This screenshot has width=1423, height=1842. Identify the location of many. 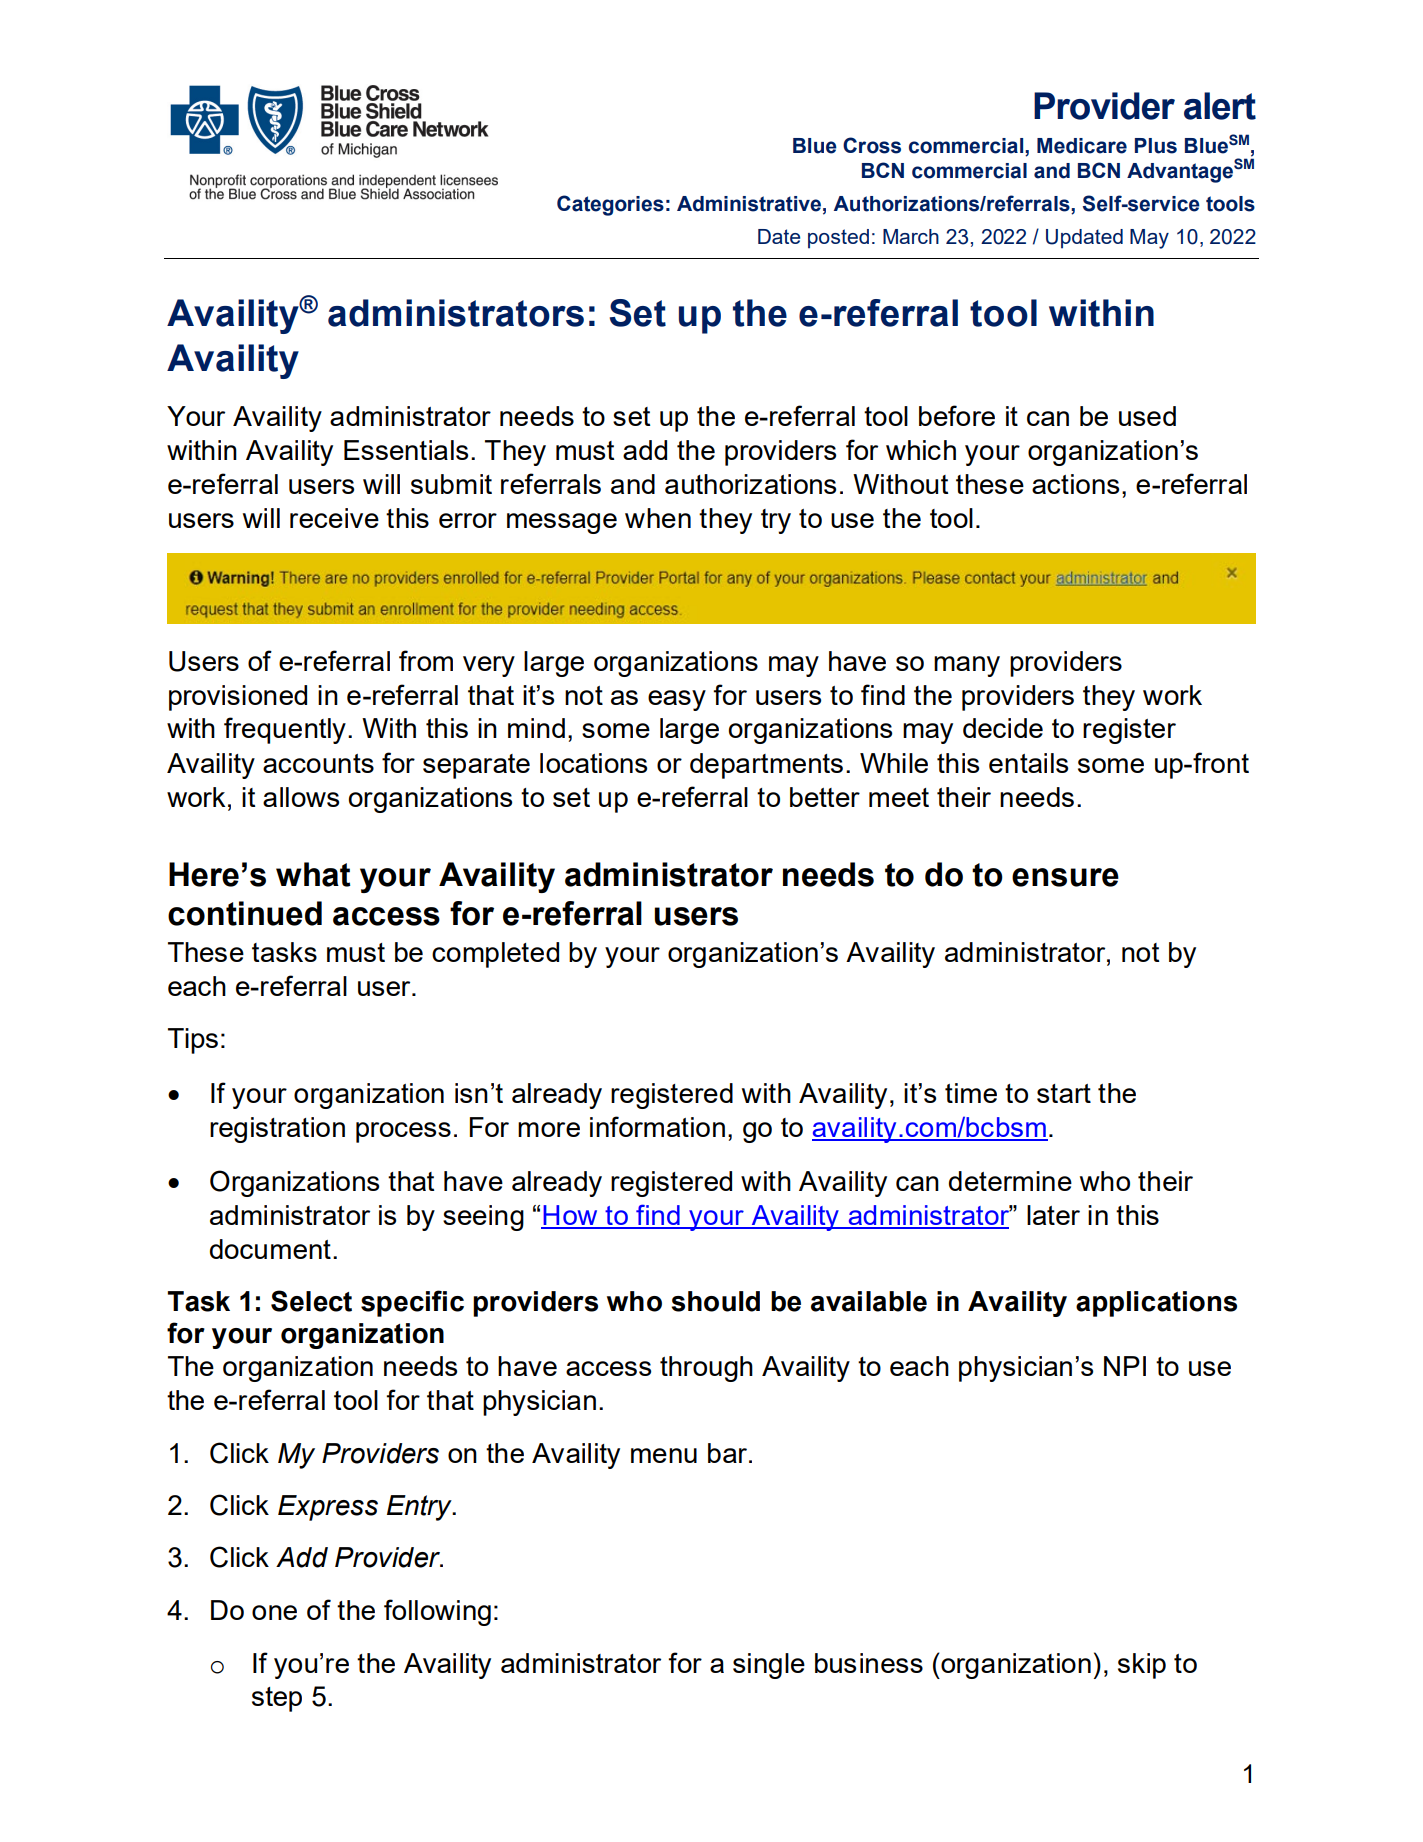
(967, 666).
